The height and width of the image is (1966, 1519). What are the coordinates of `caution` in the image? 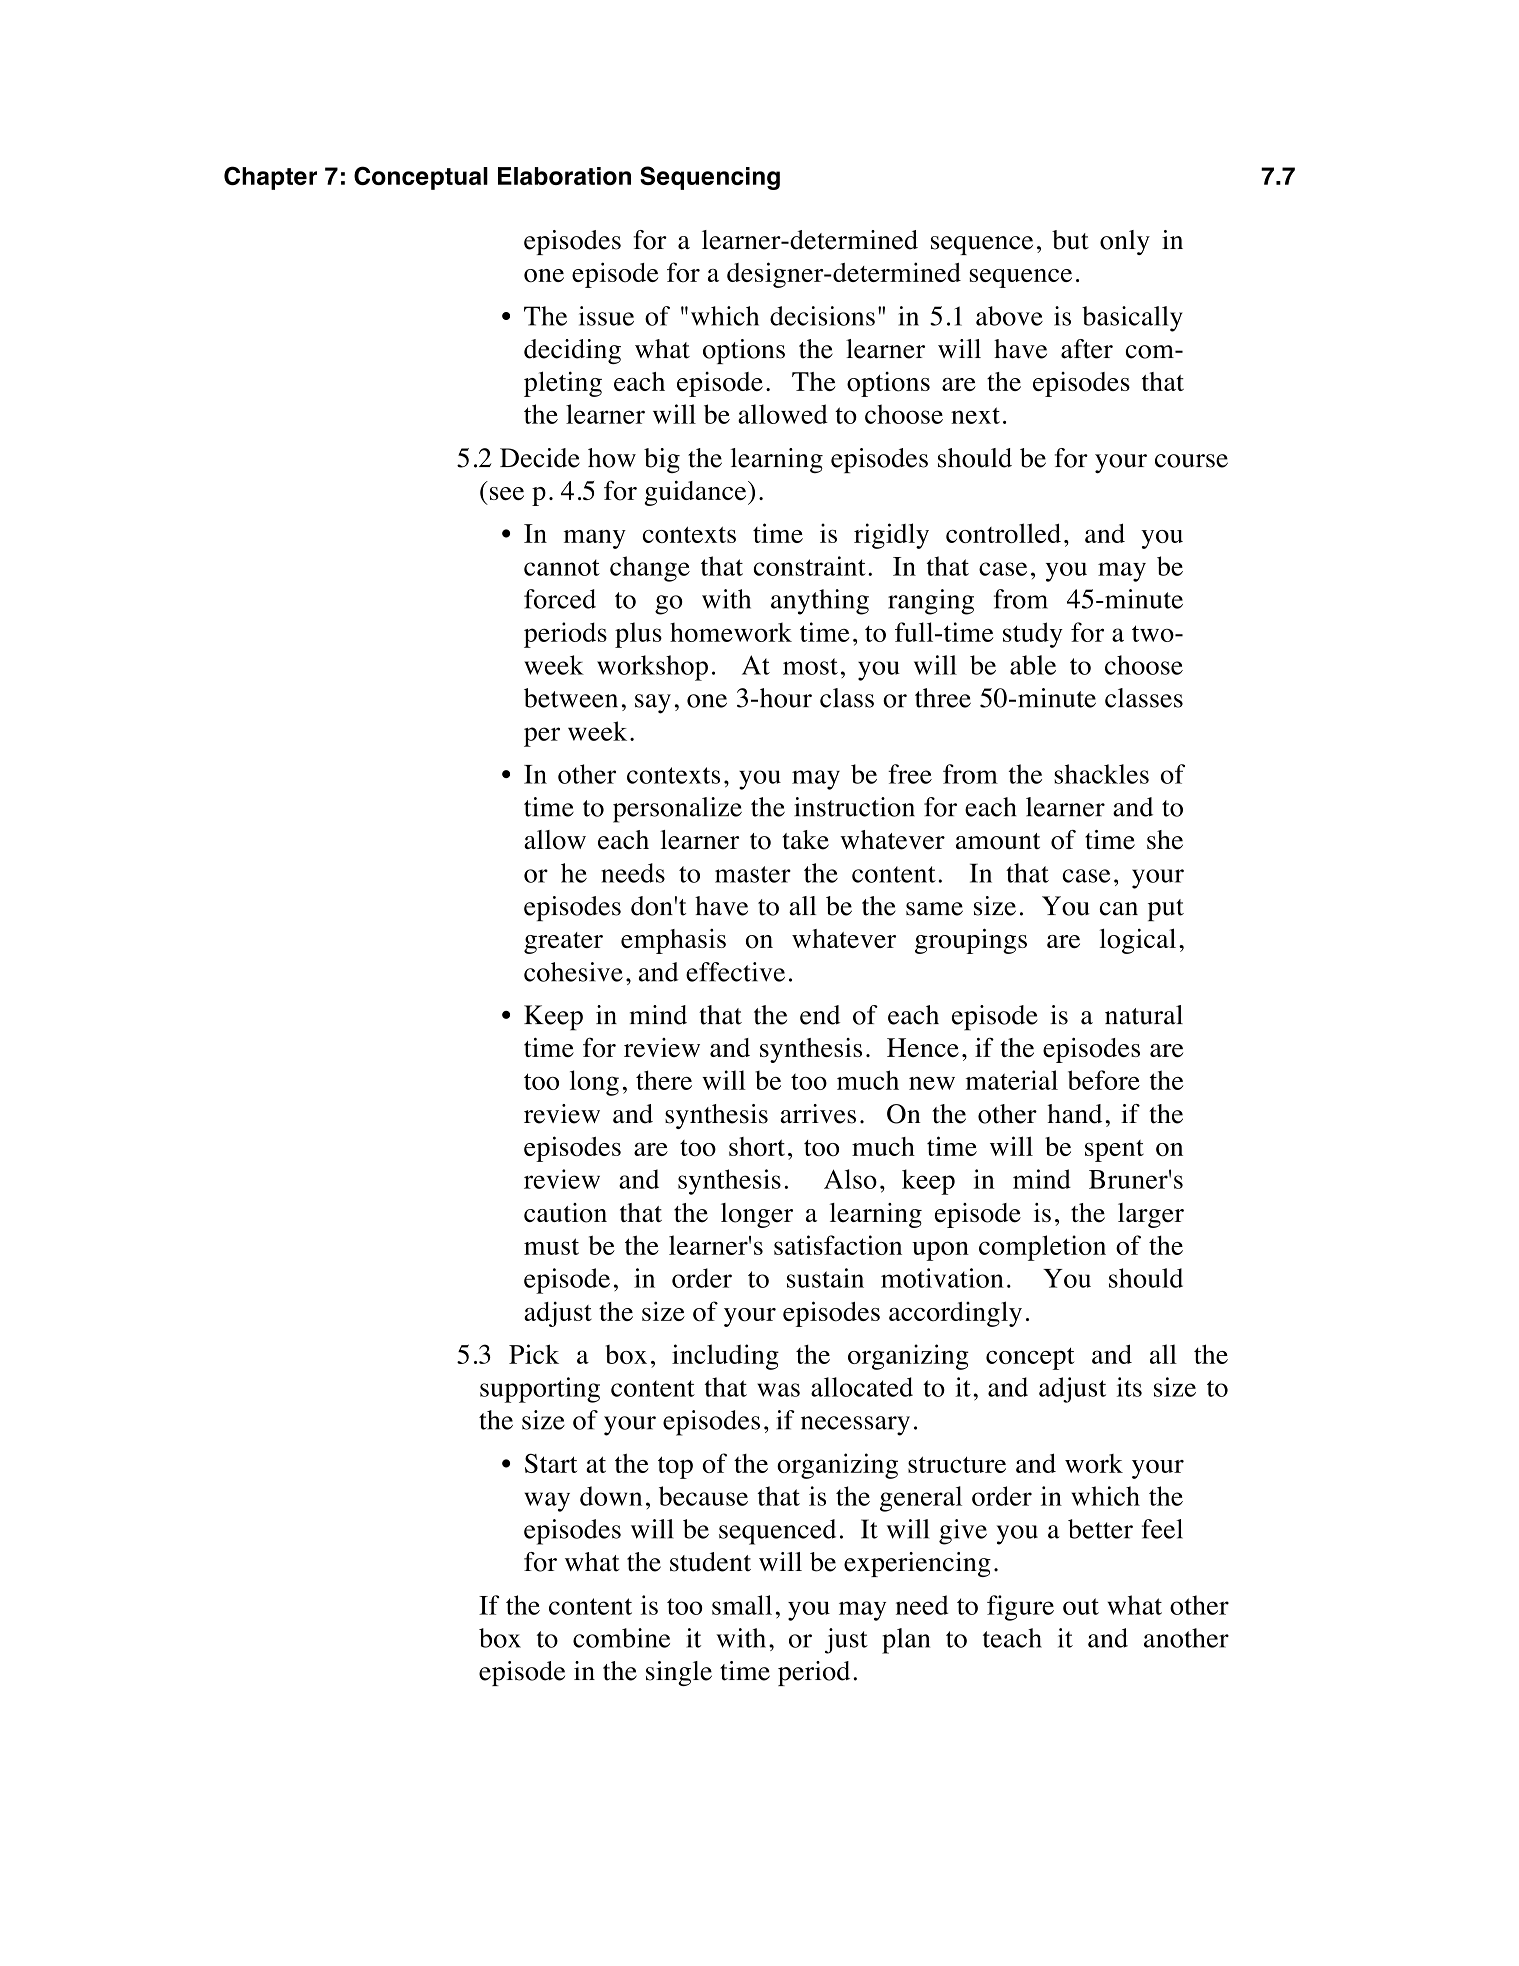 It's located at (565, 1213).
